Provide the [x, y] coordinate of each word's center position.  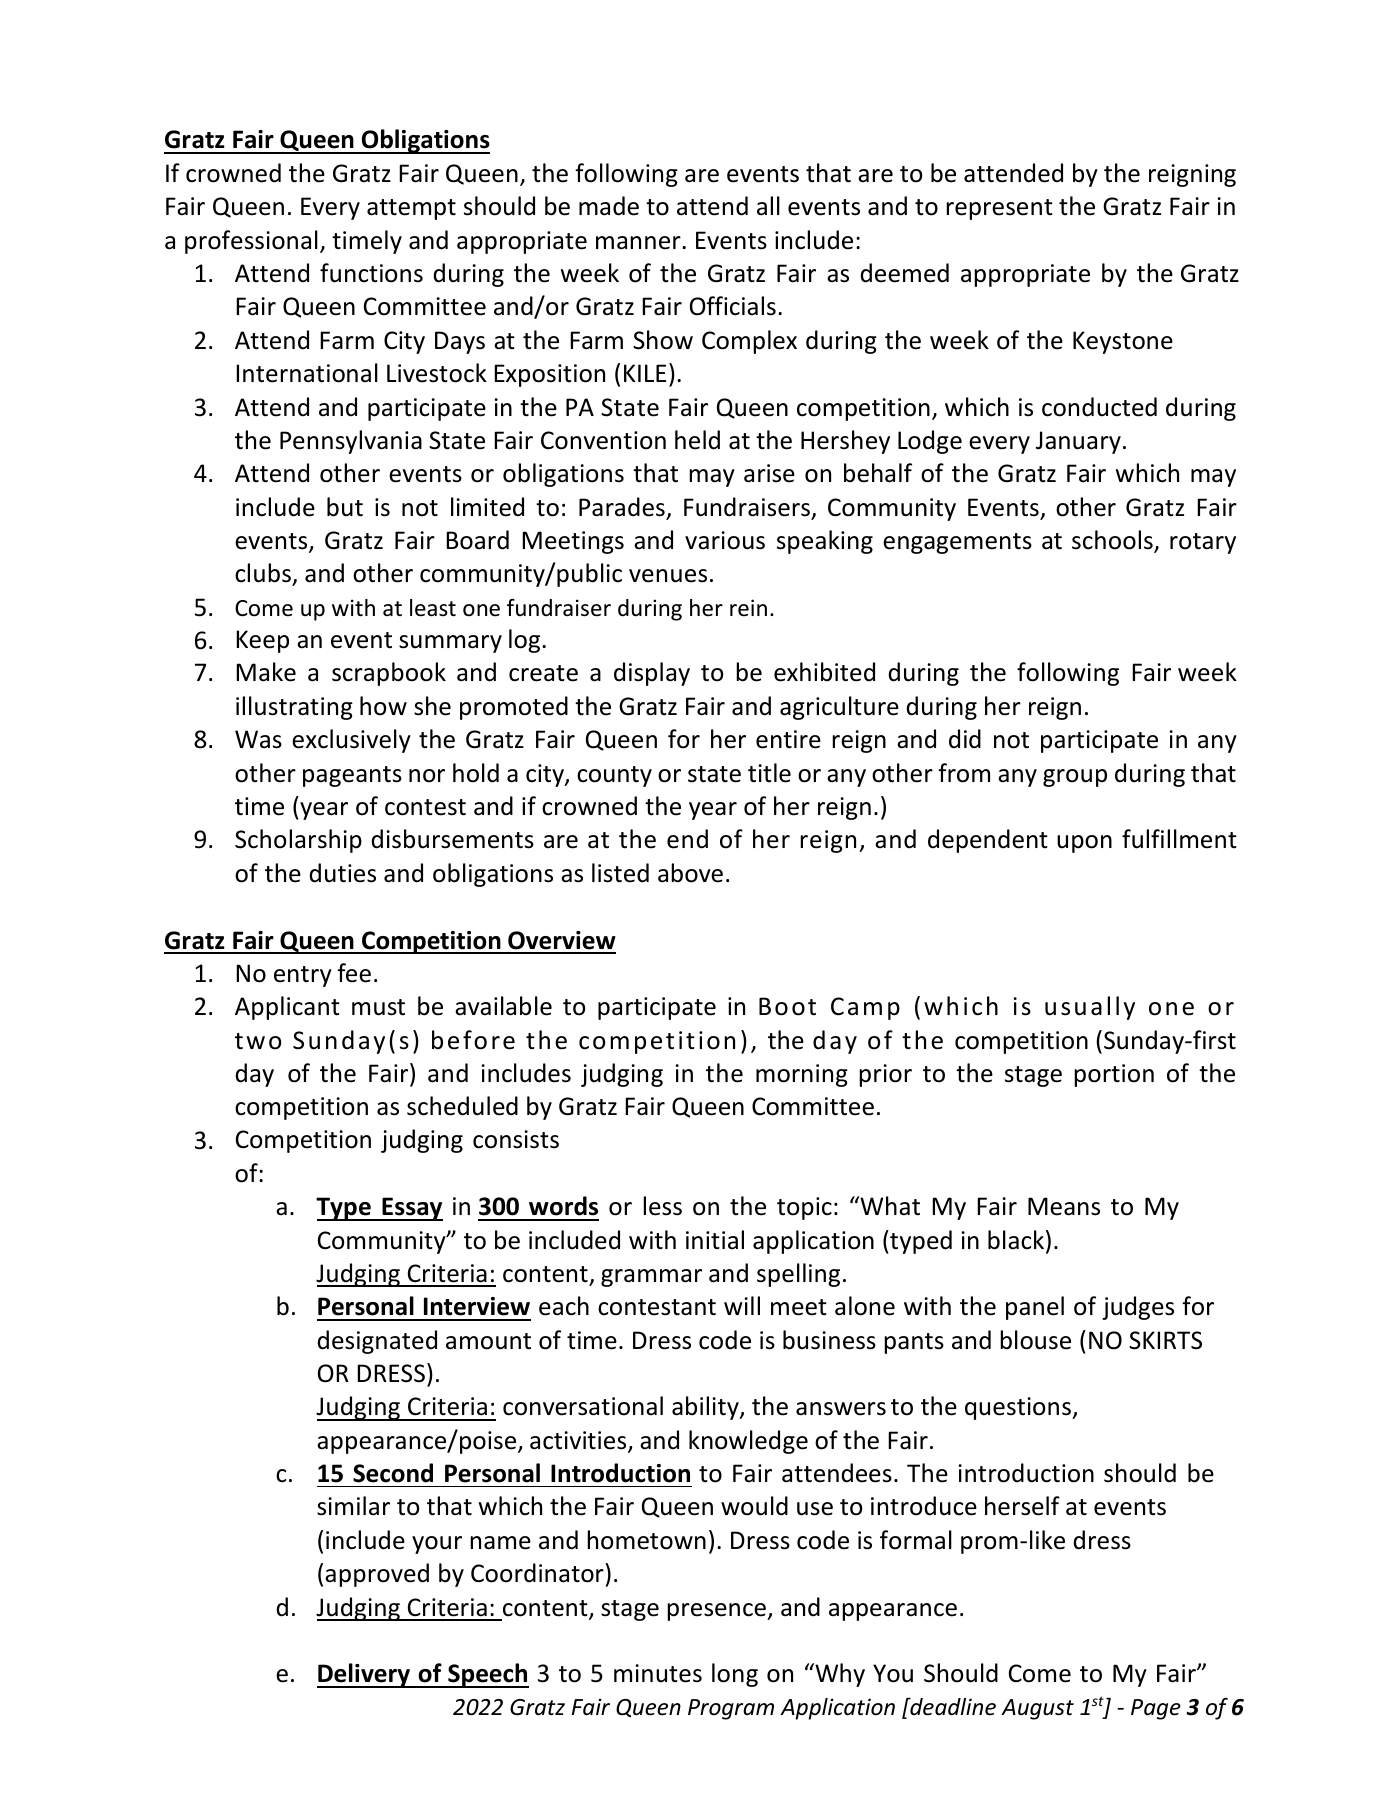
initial [715, 1240]
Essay [411, 1209]
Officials [733, 306]
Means [1064, 1206]
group [1075, 778]
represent [999, 209]
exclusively [351, 741]
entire [788, 739]
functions [371, 273]
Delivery [365, 1675]
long [735, 1675]
